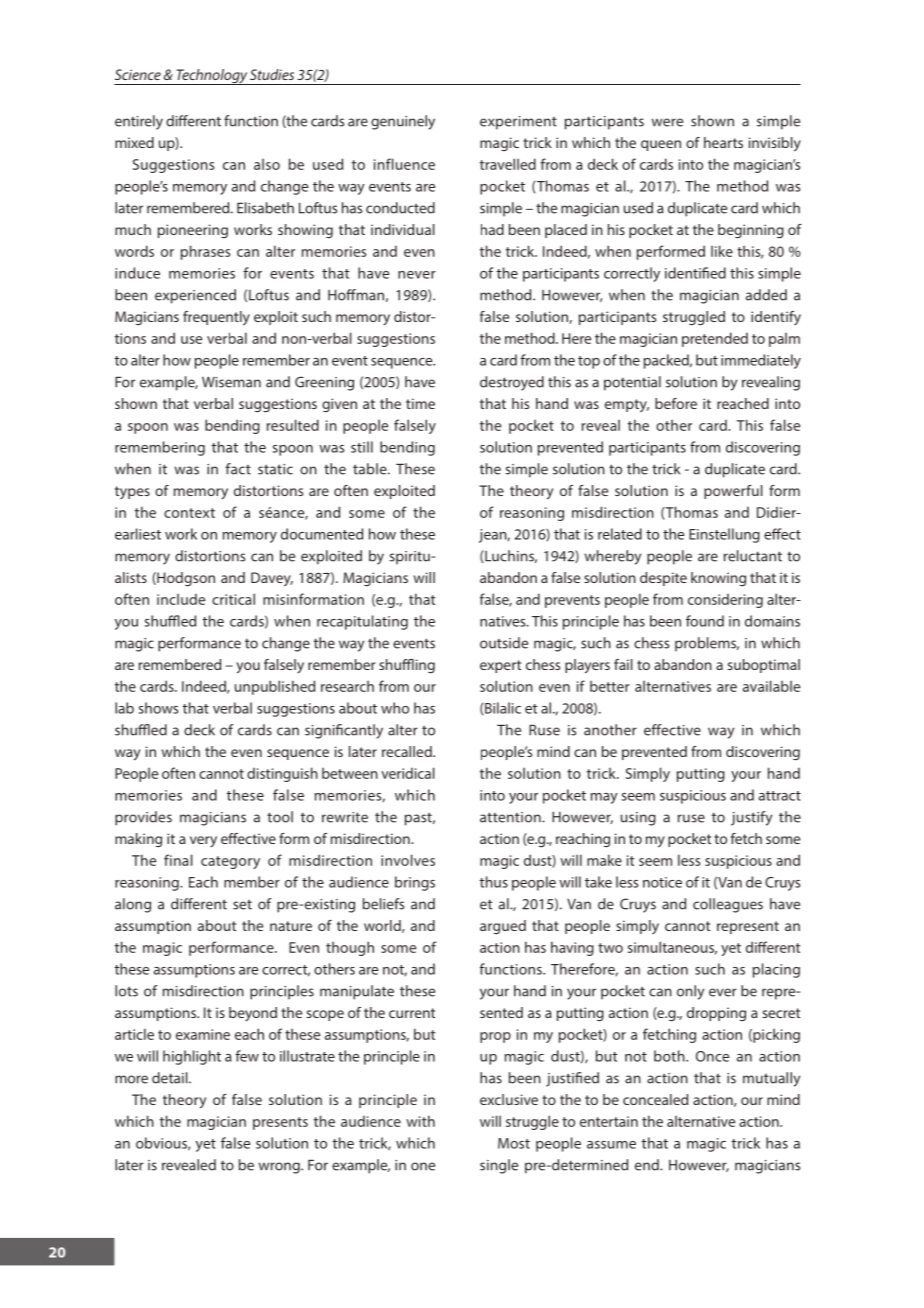 This image has width=924, height=1308. Describe the element at coordinates (771, 1079) in the image. I see `mutually` at that location.
